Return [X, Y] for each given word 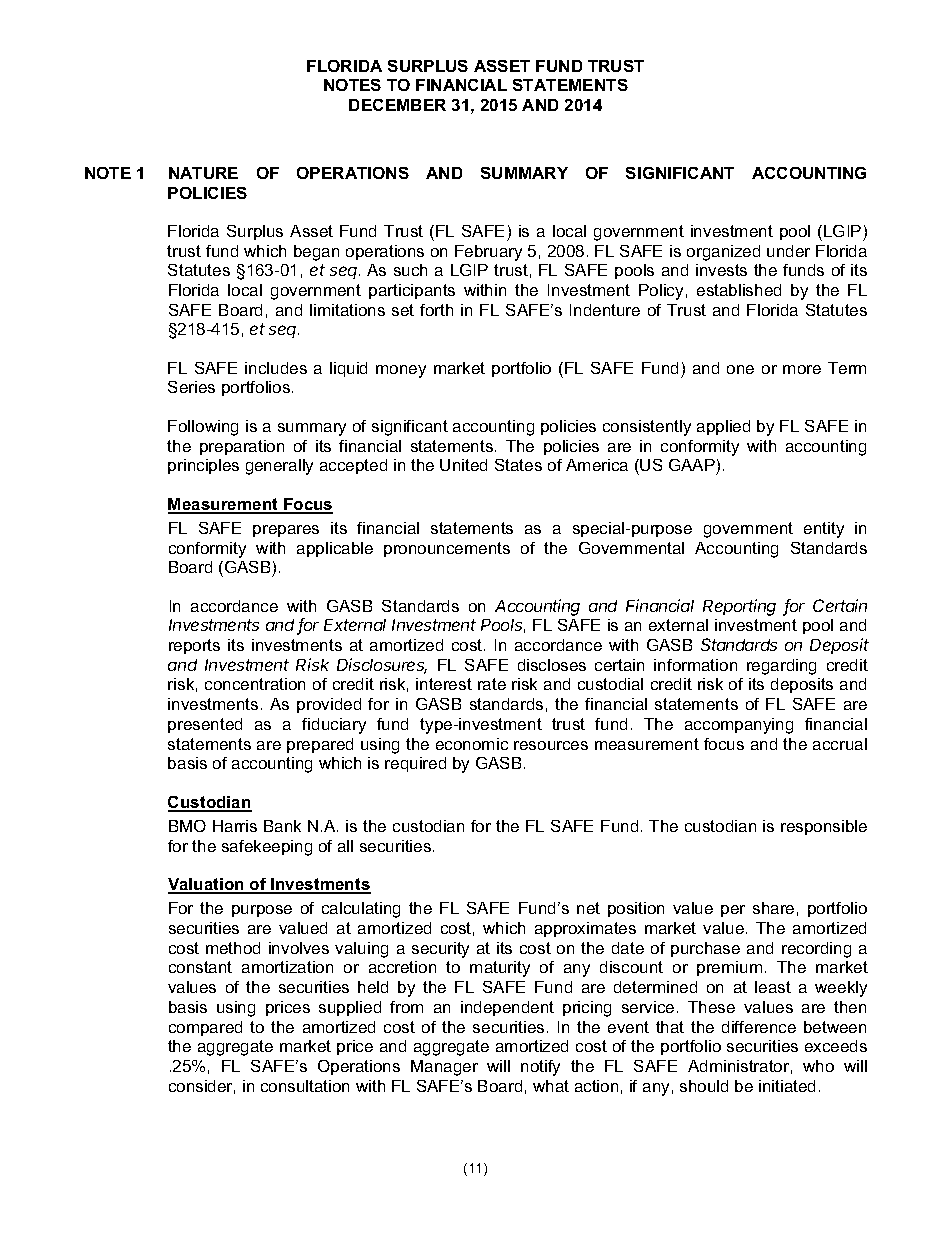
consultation [305, 1086]
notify [540, 1068]
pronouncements [447, 549]
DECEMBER [397, 105]
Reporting [739, 607]
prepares [286, 531]
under [788, 251]
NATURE [203, 173]
